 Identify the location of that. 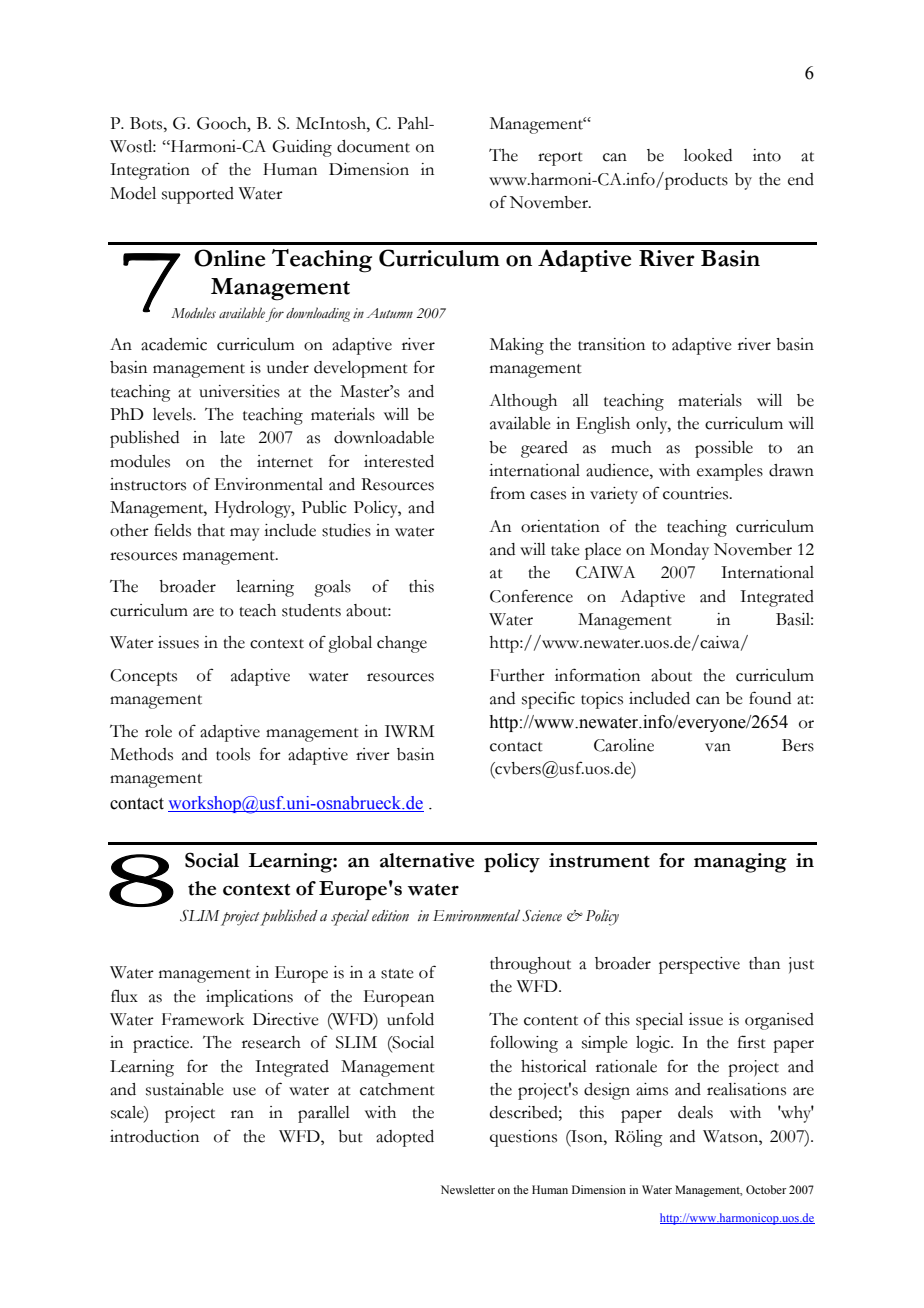
(211, 530).
